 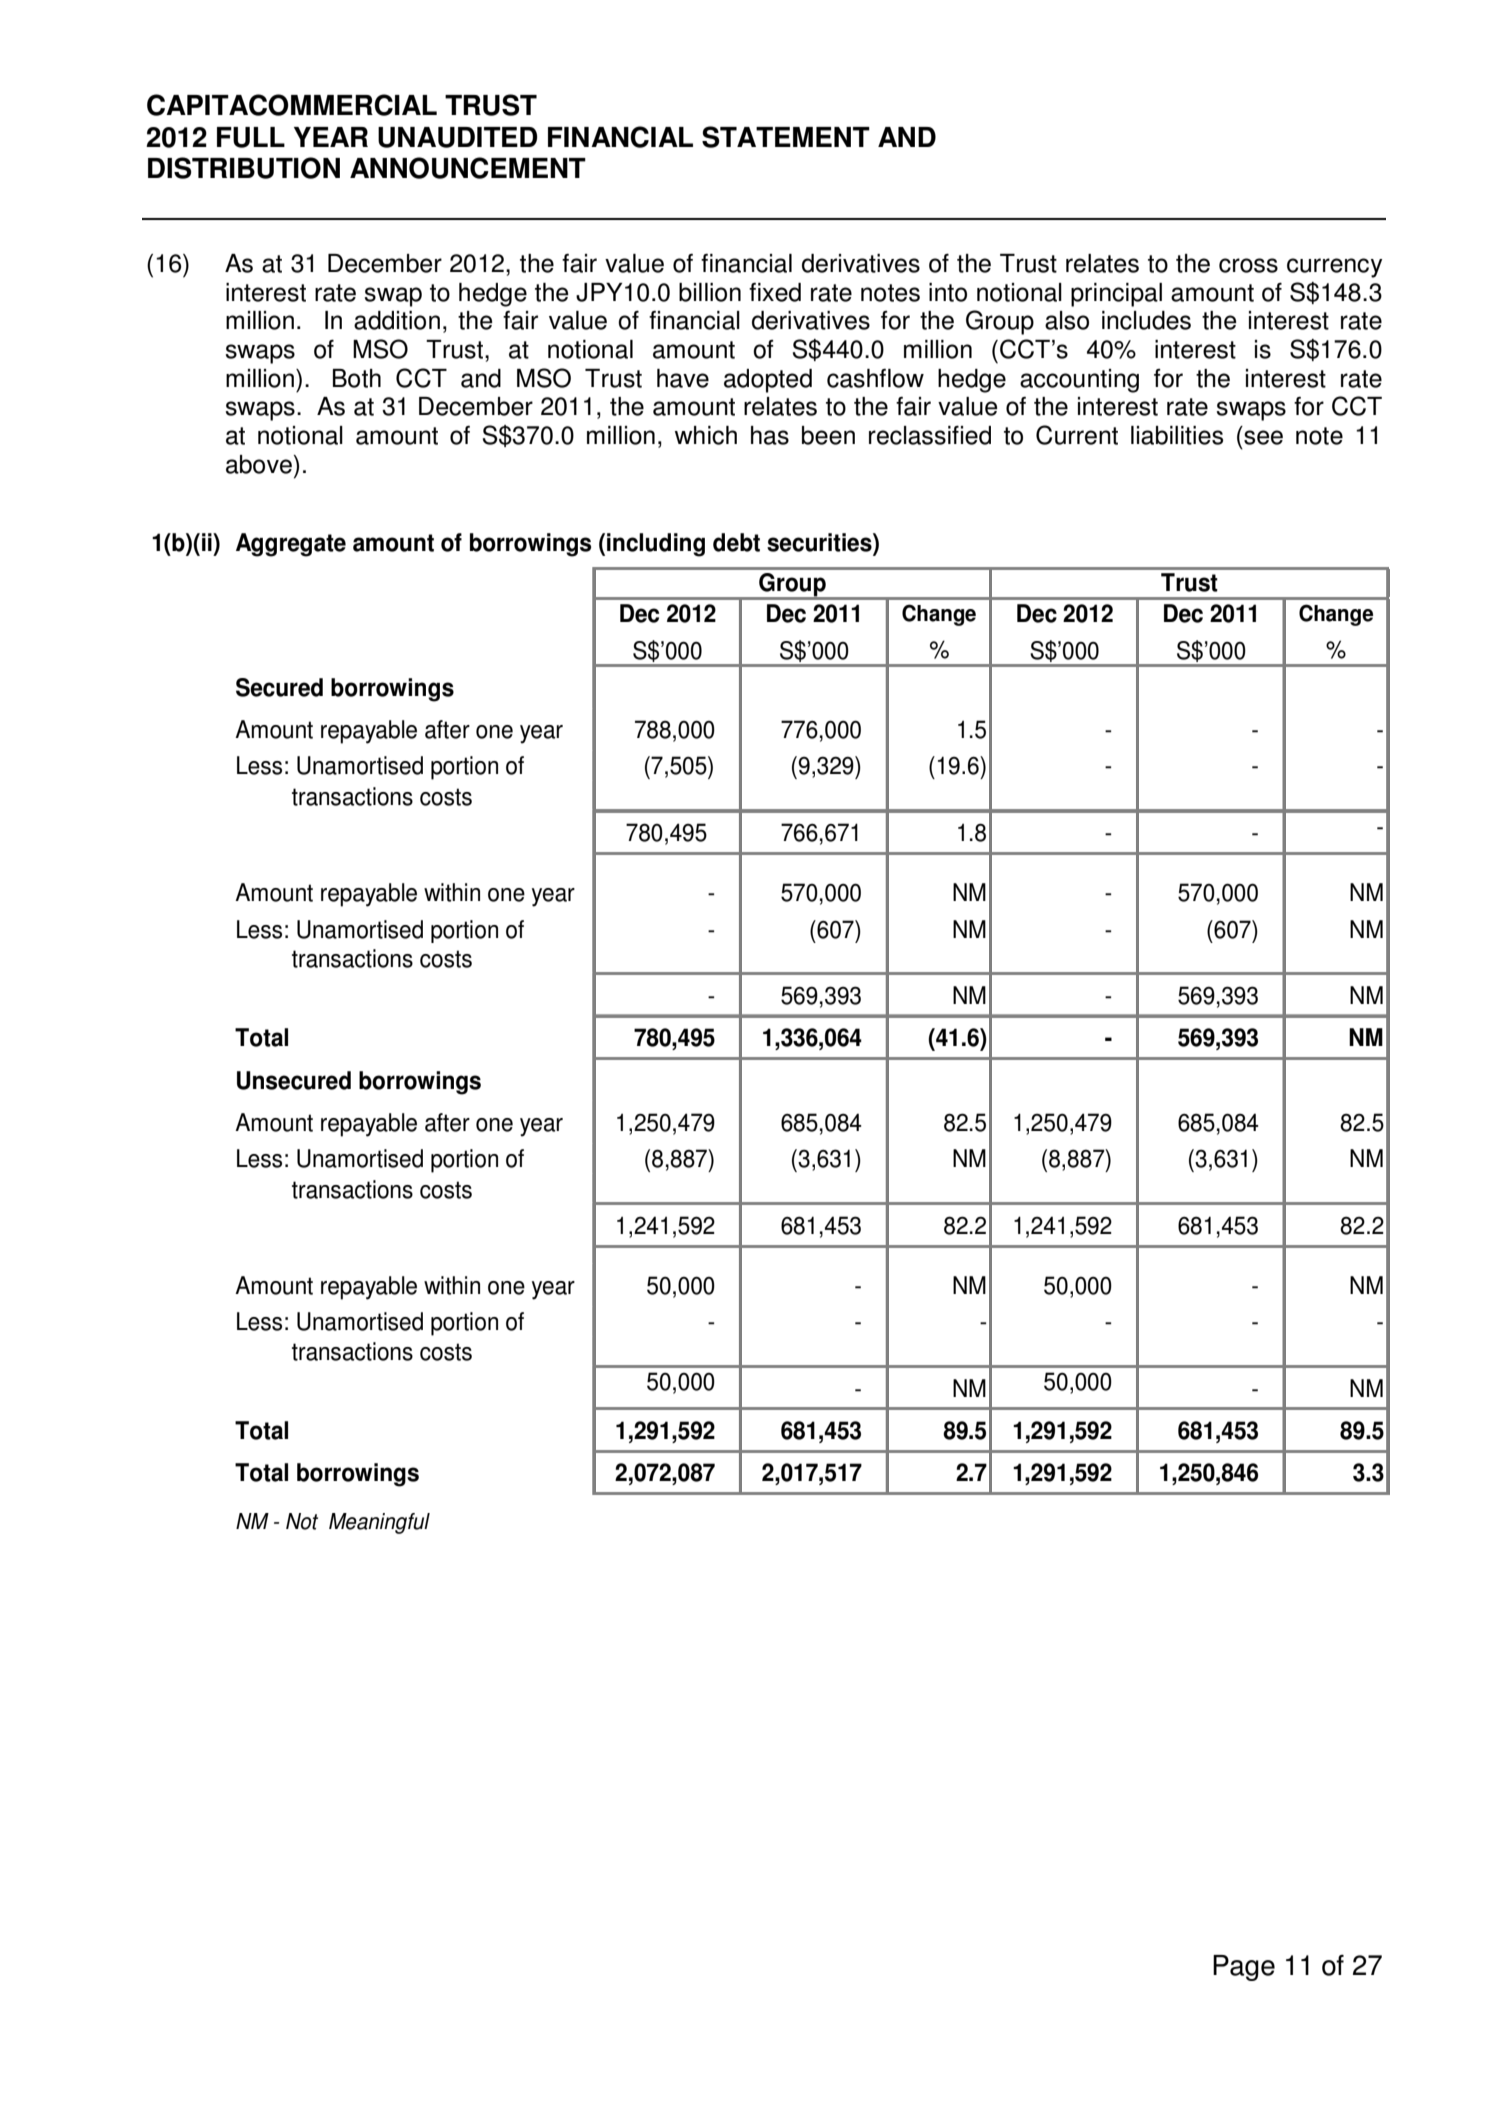 I want to click on liabilities, so click(x=1177, y=435).
